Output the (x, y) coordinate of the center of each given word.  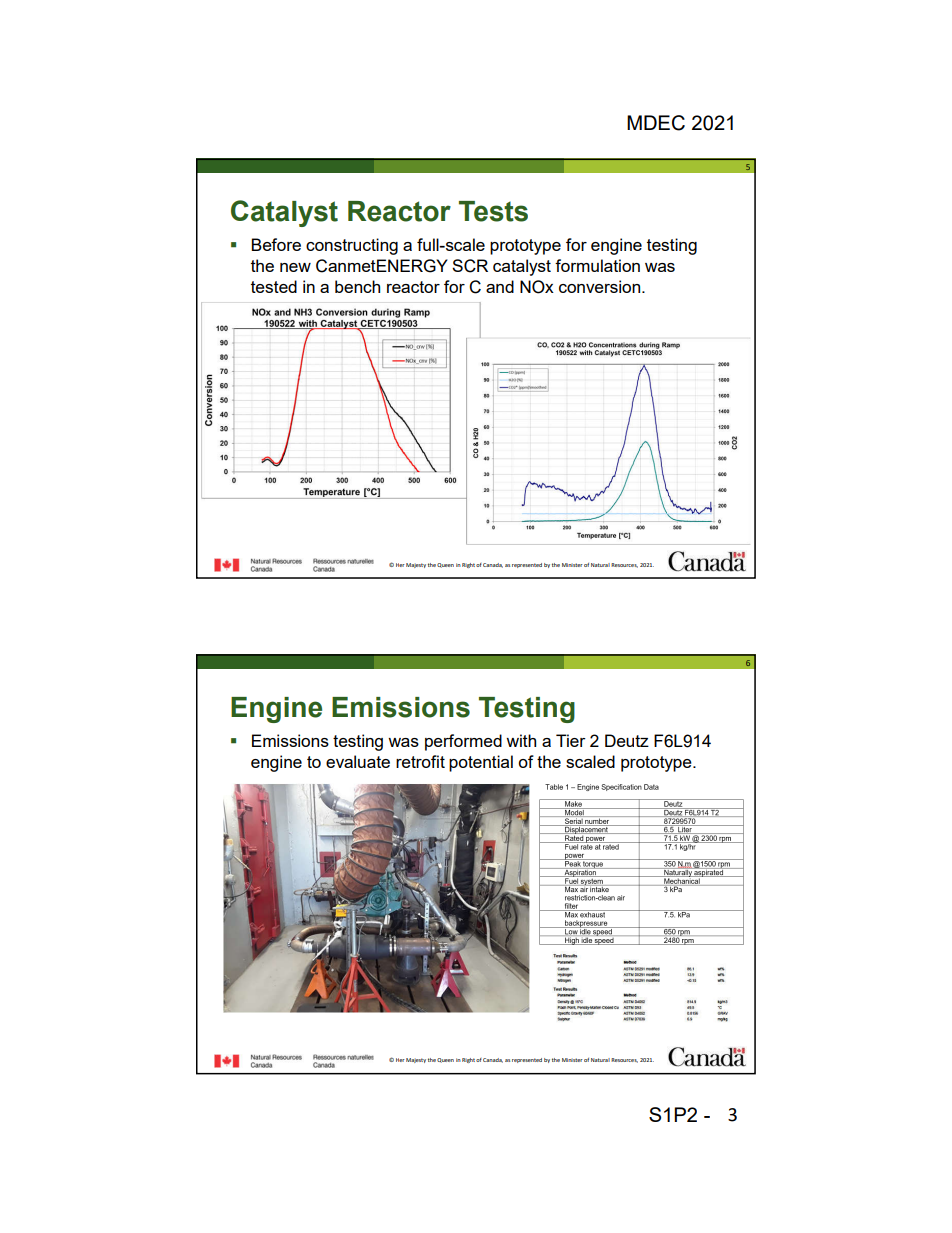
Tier (571, 740)
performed (463, 742)
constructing (352, 246)
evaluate (358, 761)
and (500, 286)
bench (357, 286)
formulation (597, 265)
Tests (493, 211)
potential (481, 763)
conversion (601, 286)
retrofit (420, 761)
